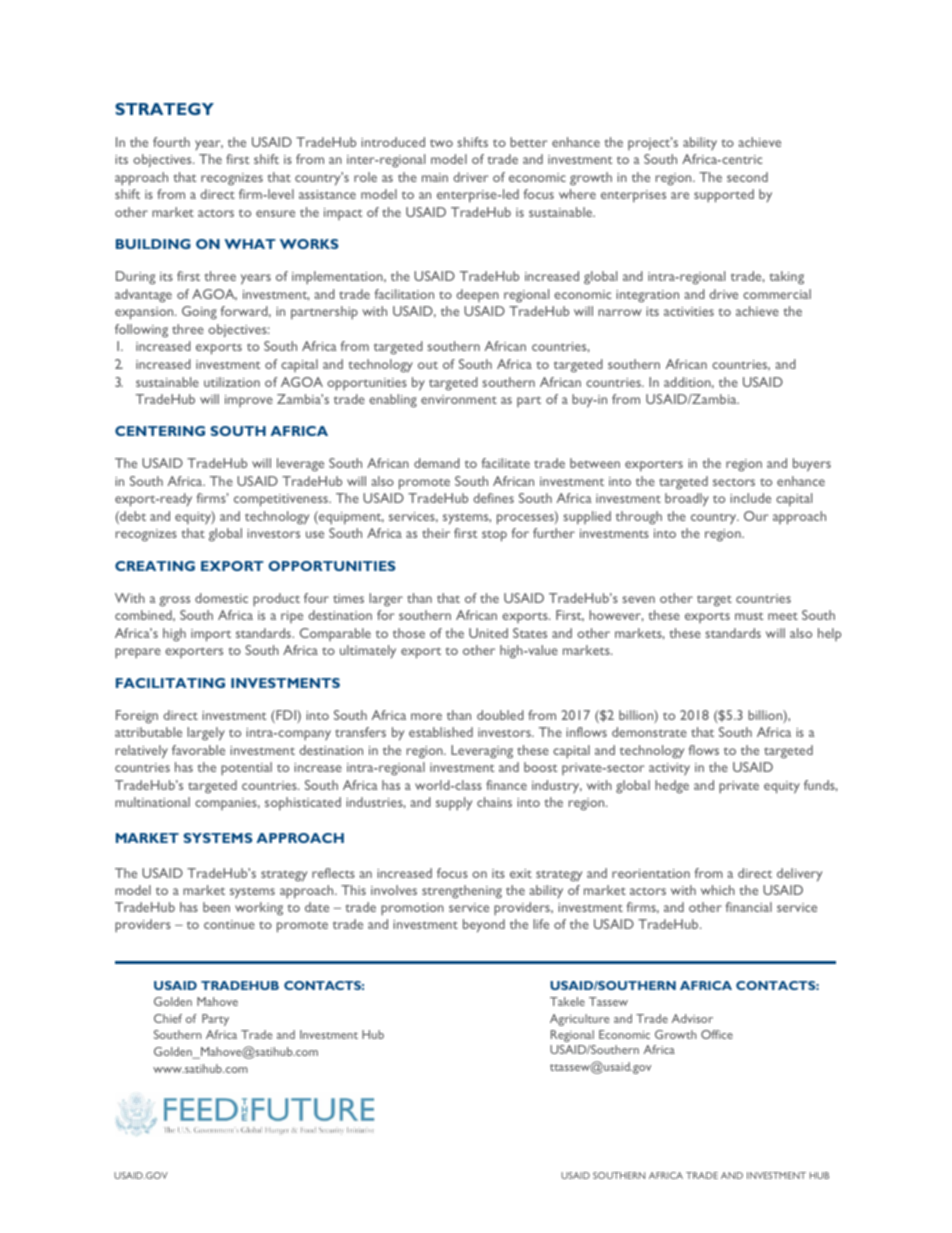 The image size is (952, 1233). I want to click on Agriculture, so click(579, 1020).
